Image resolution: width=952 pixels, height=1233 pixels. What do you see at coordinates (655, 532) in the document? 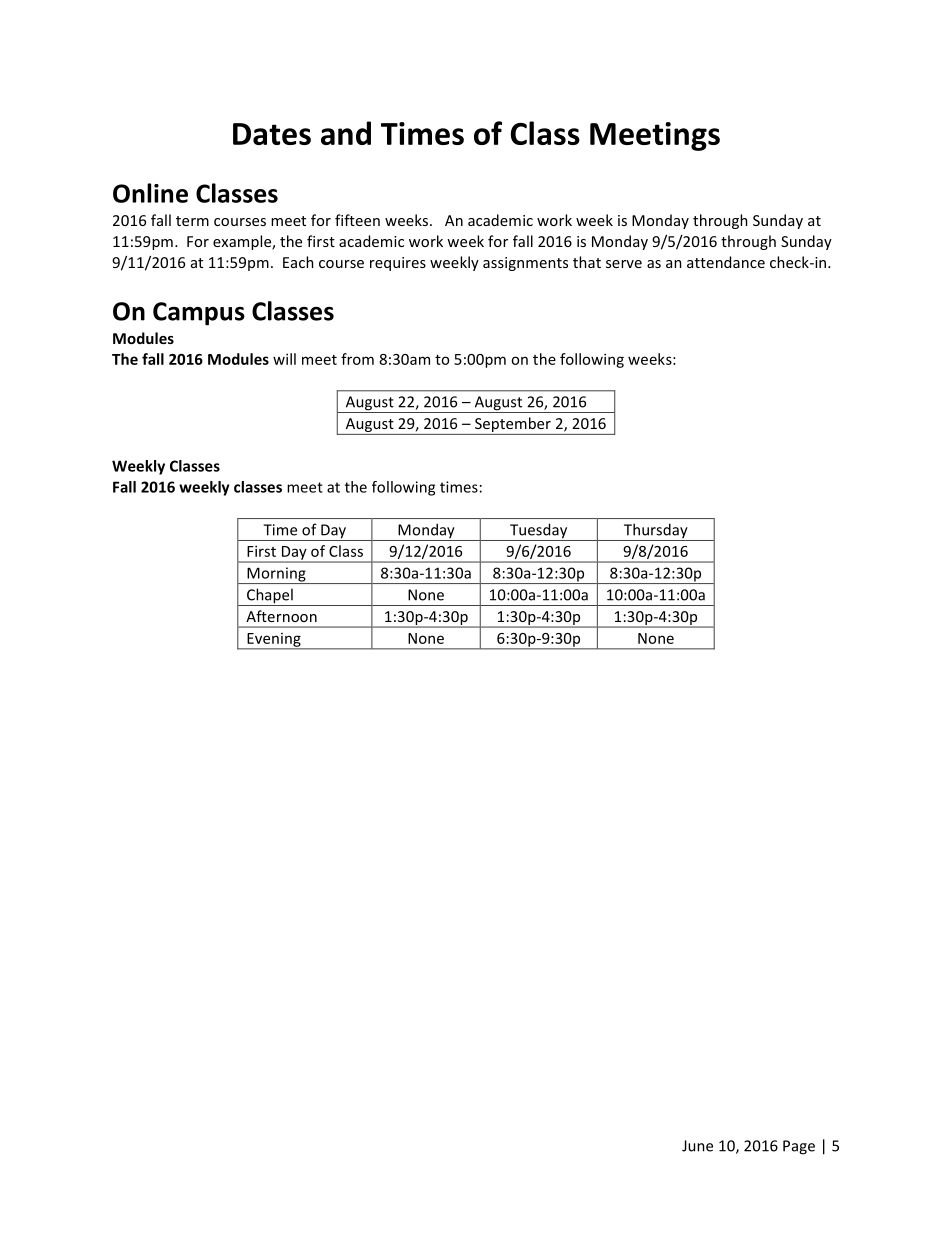
I see `Thursday` at bounding box center [655, 532].
